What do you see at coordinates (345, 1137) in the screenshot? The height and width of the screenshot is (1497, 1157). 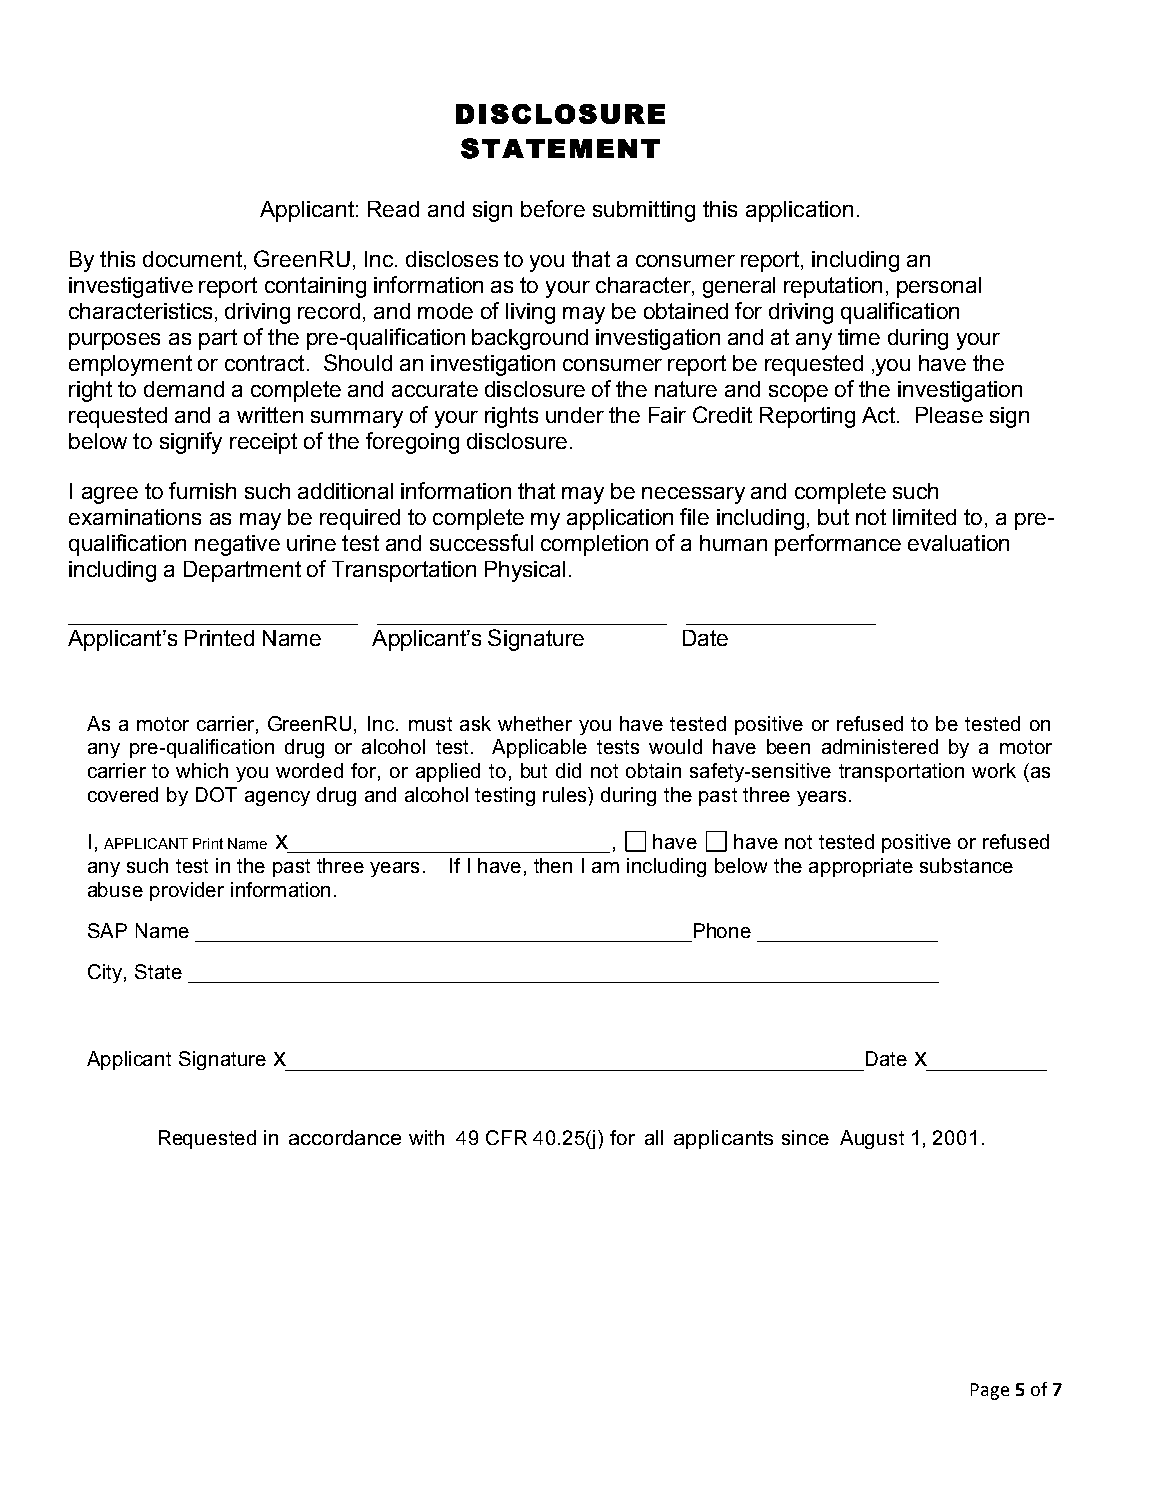 I see `accordance` at bounding box center [345, 1137].
